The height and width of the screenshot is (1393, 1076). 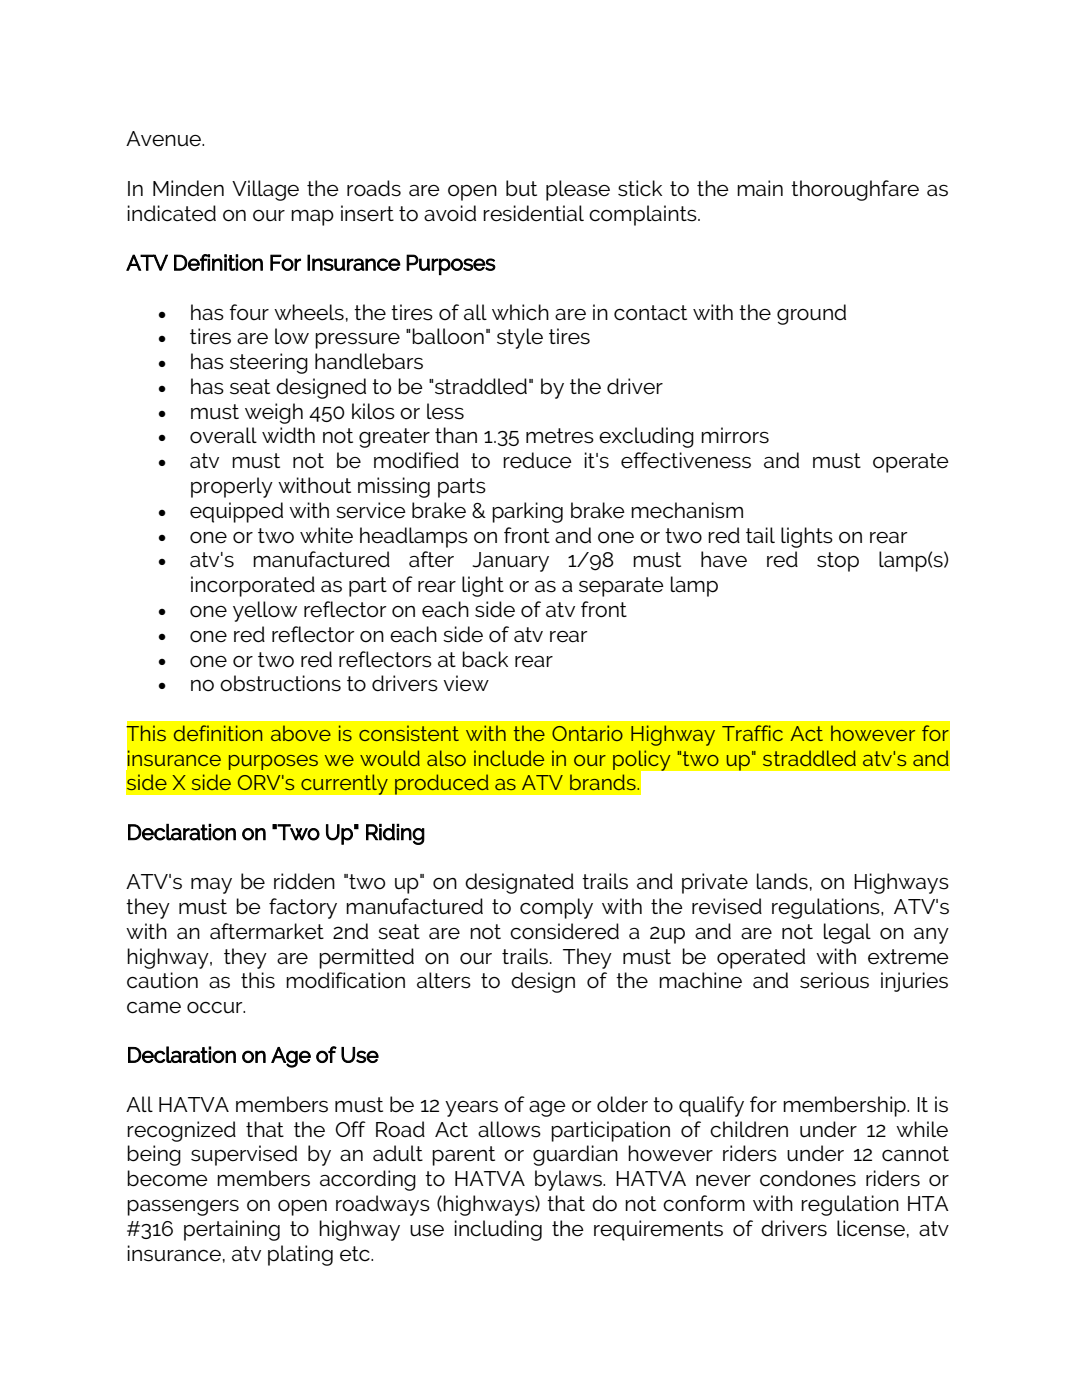 What do you see at coordinates (211, 886) in the screenshot?
I see `may` at bounding box center [211, 886].
